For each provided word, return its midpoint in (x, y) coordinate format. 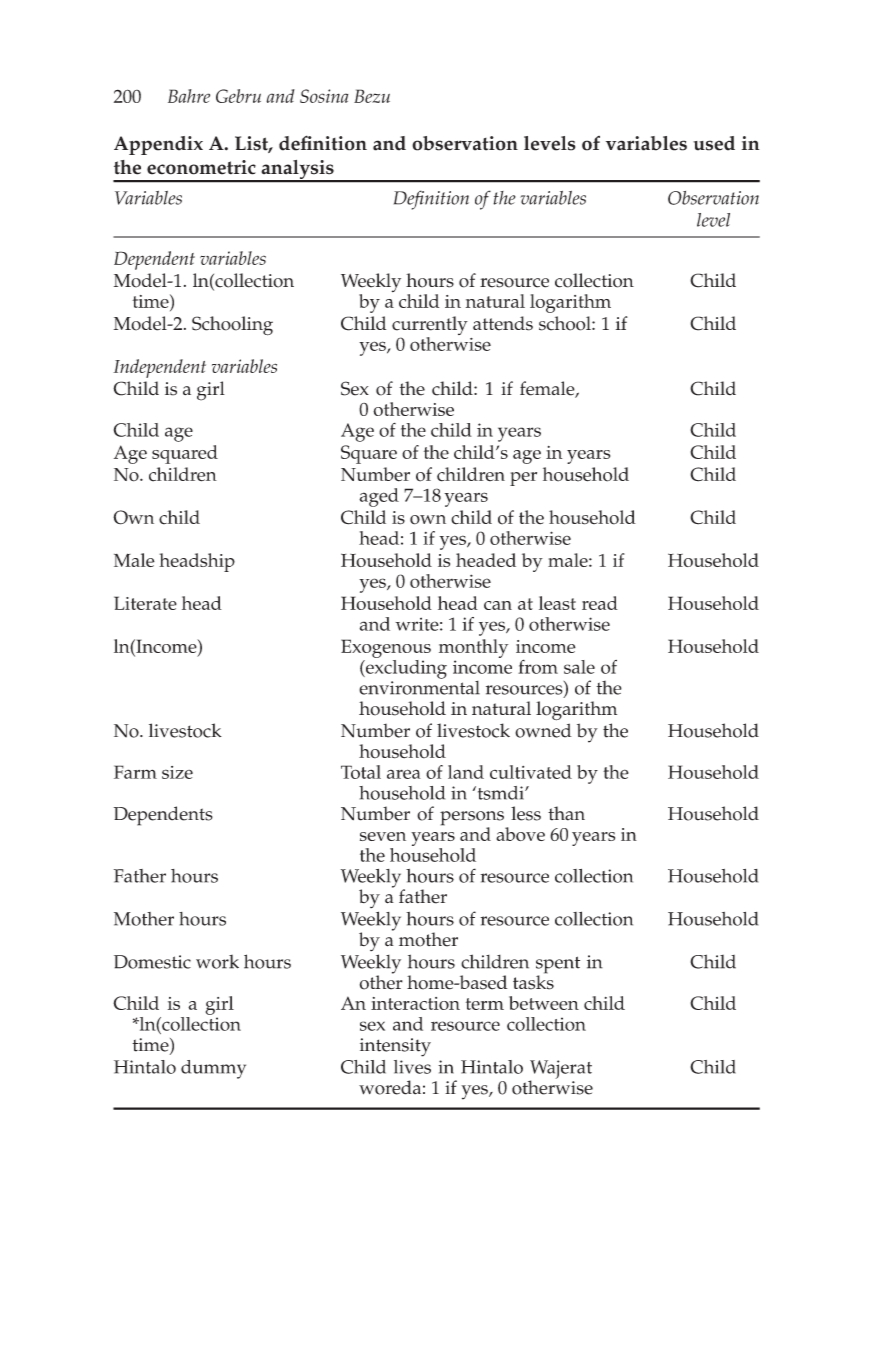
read (600, 603)
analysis (297, 171)
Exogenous (386, 648)
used (714, 143)
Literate (145, 603)
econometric (201, 167)
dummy (213, 1069)
